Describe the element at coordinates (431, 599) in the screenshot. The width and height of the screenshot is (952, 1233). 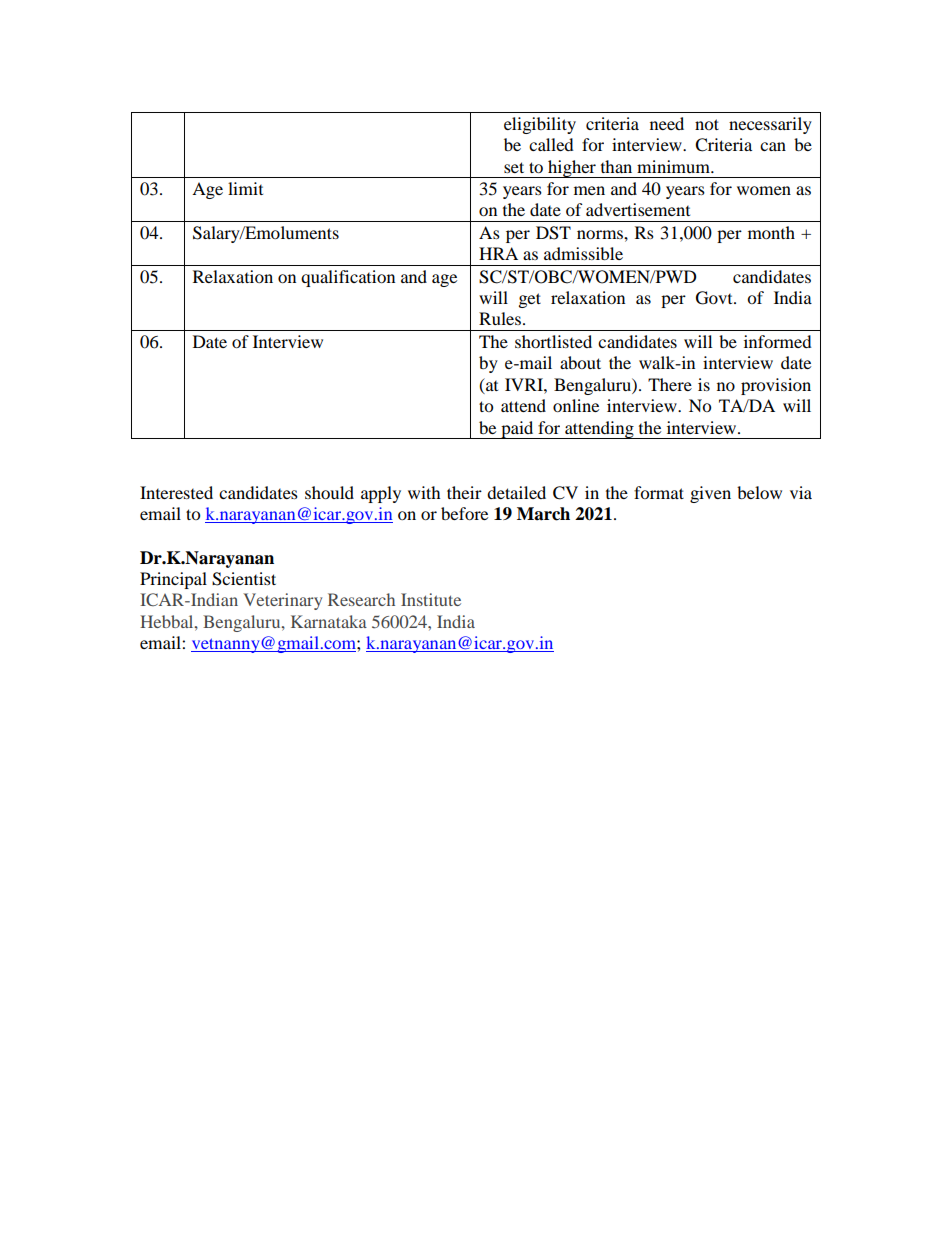
I see `Institute` at that location.
